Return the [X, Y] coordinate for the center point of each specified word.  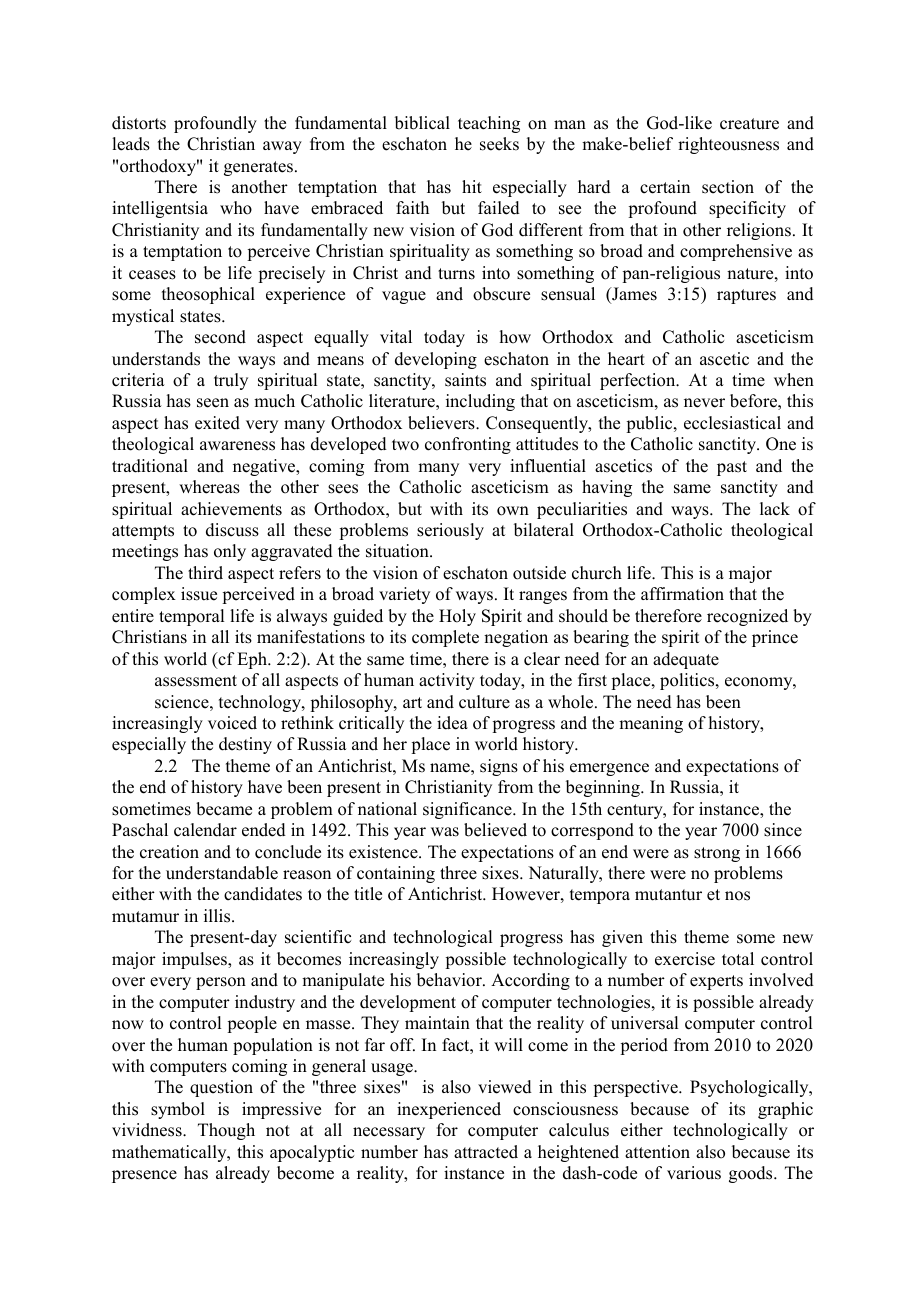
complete [445, 638]
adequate [686, 660]
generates [258, 168]
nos [737, 896]
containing [396, 874]
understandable [222, 873]
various [694, 1173]
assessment [196, 681]
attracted [486, 1152]
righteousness [728, 145]
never [704, 403]
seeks [499, 144]
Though [226, 1131]
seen [213, 403]
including [480, 402]
